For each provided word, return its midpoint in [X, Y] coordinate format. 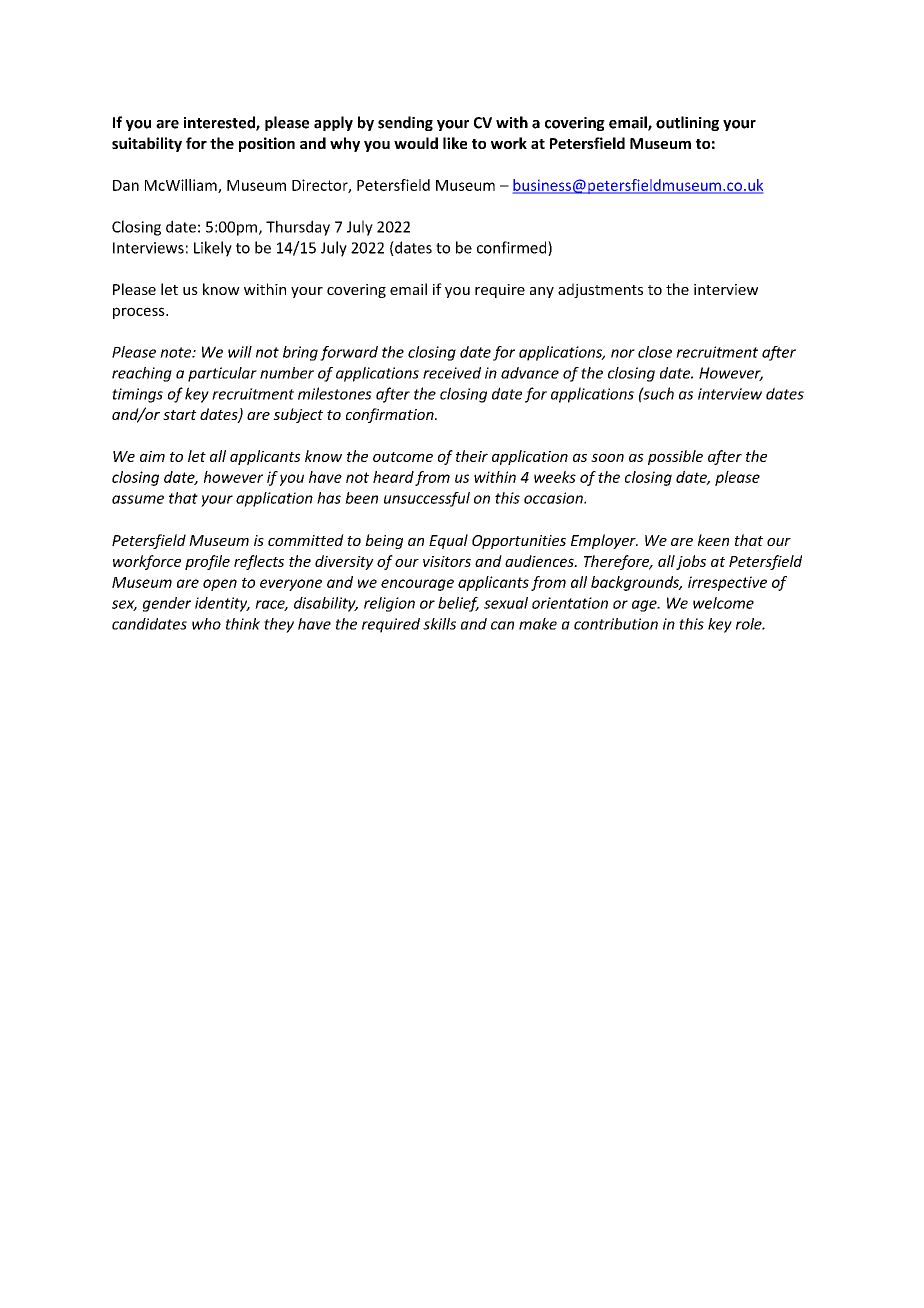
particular [222, 374]
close [655, 352]
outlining [687, 123]
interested [220, 123]
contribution [616, 624]
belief [458, 604]
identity [222, 604]
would [416, 143]
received [452, 373]
